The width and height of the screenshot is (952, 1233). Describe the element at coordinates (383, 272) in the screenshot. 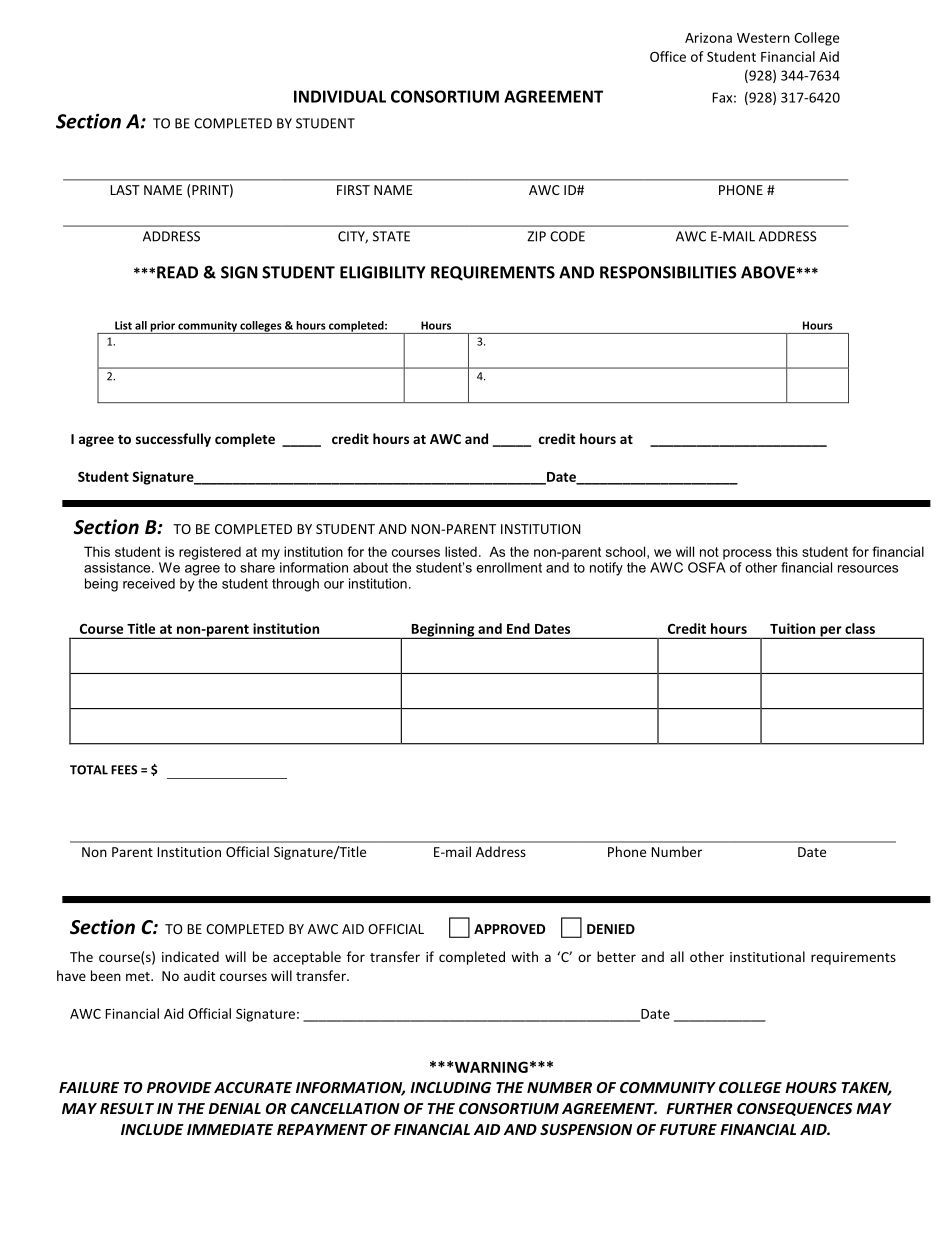

I see `ELIGIBILITY` at that location.
